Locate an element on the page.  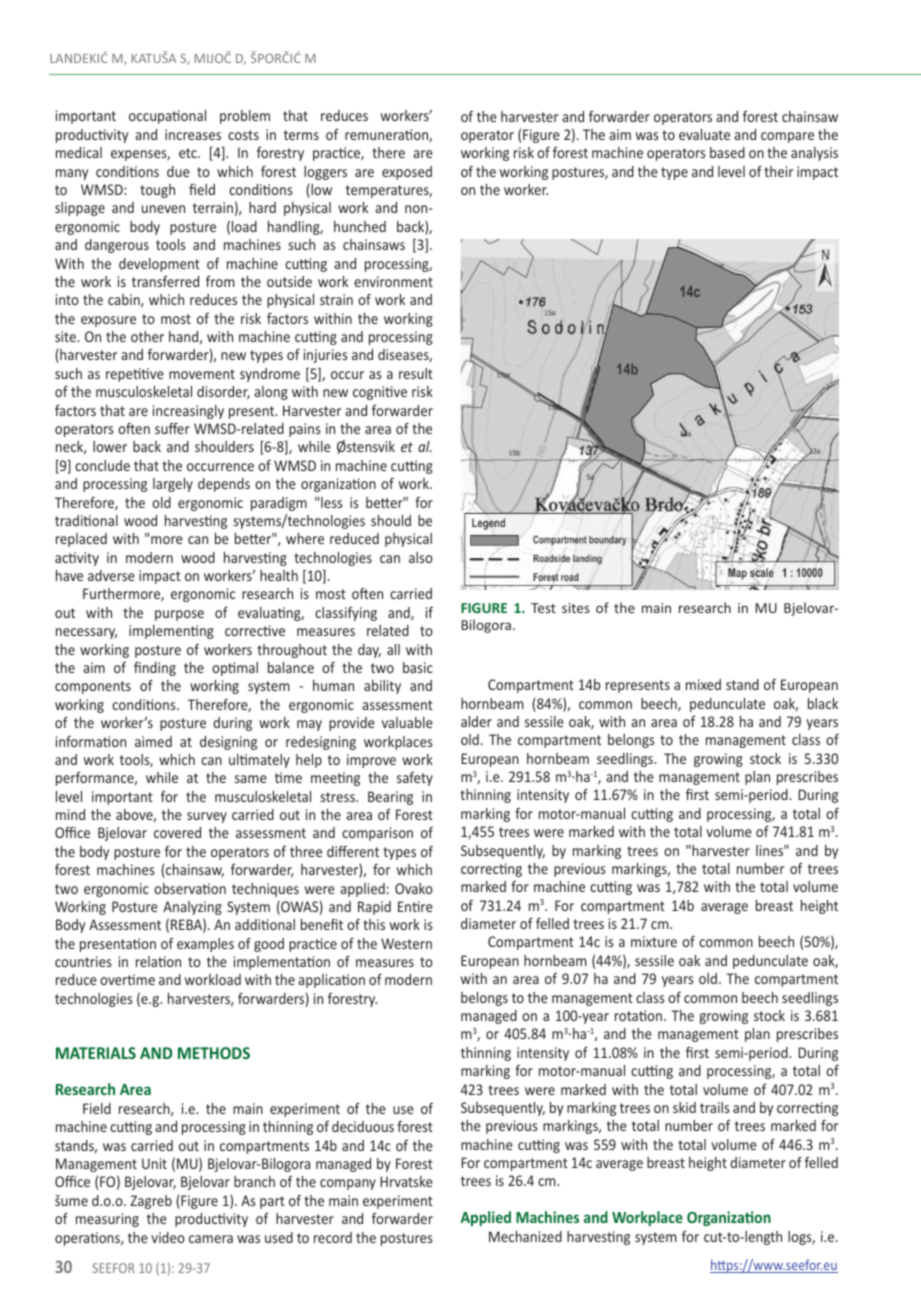
Zagreb is located at coordinates (151, 1202).
